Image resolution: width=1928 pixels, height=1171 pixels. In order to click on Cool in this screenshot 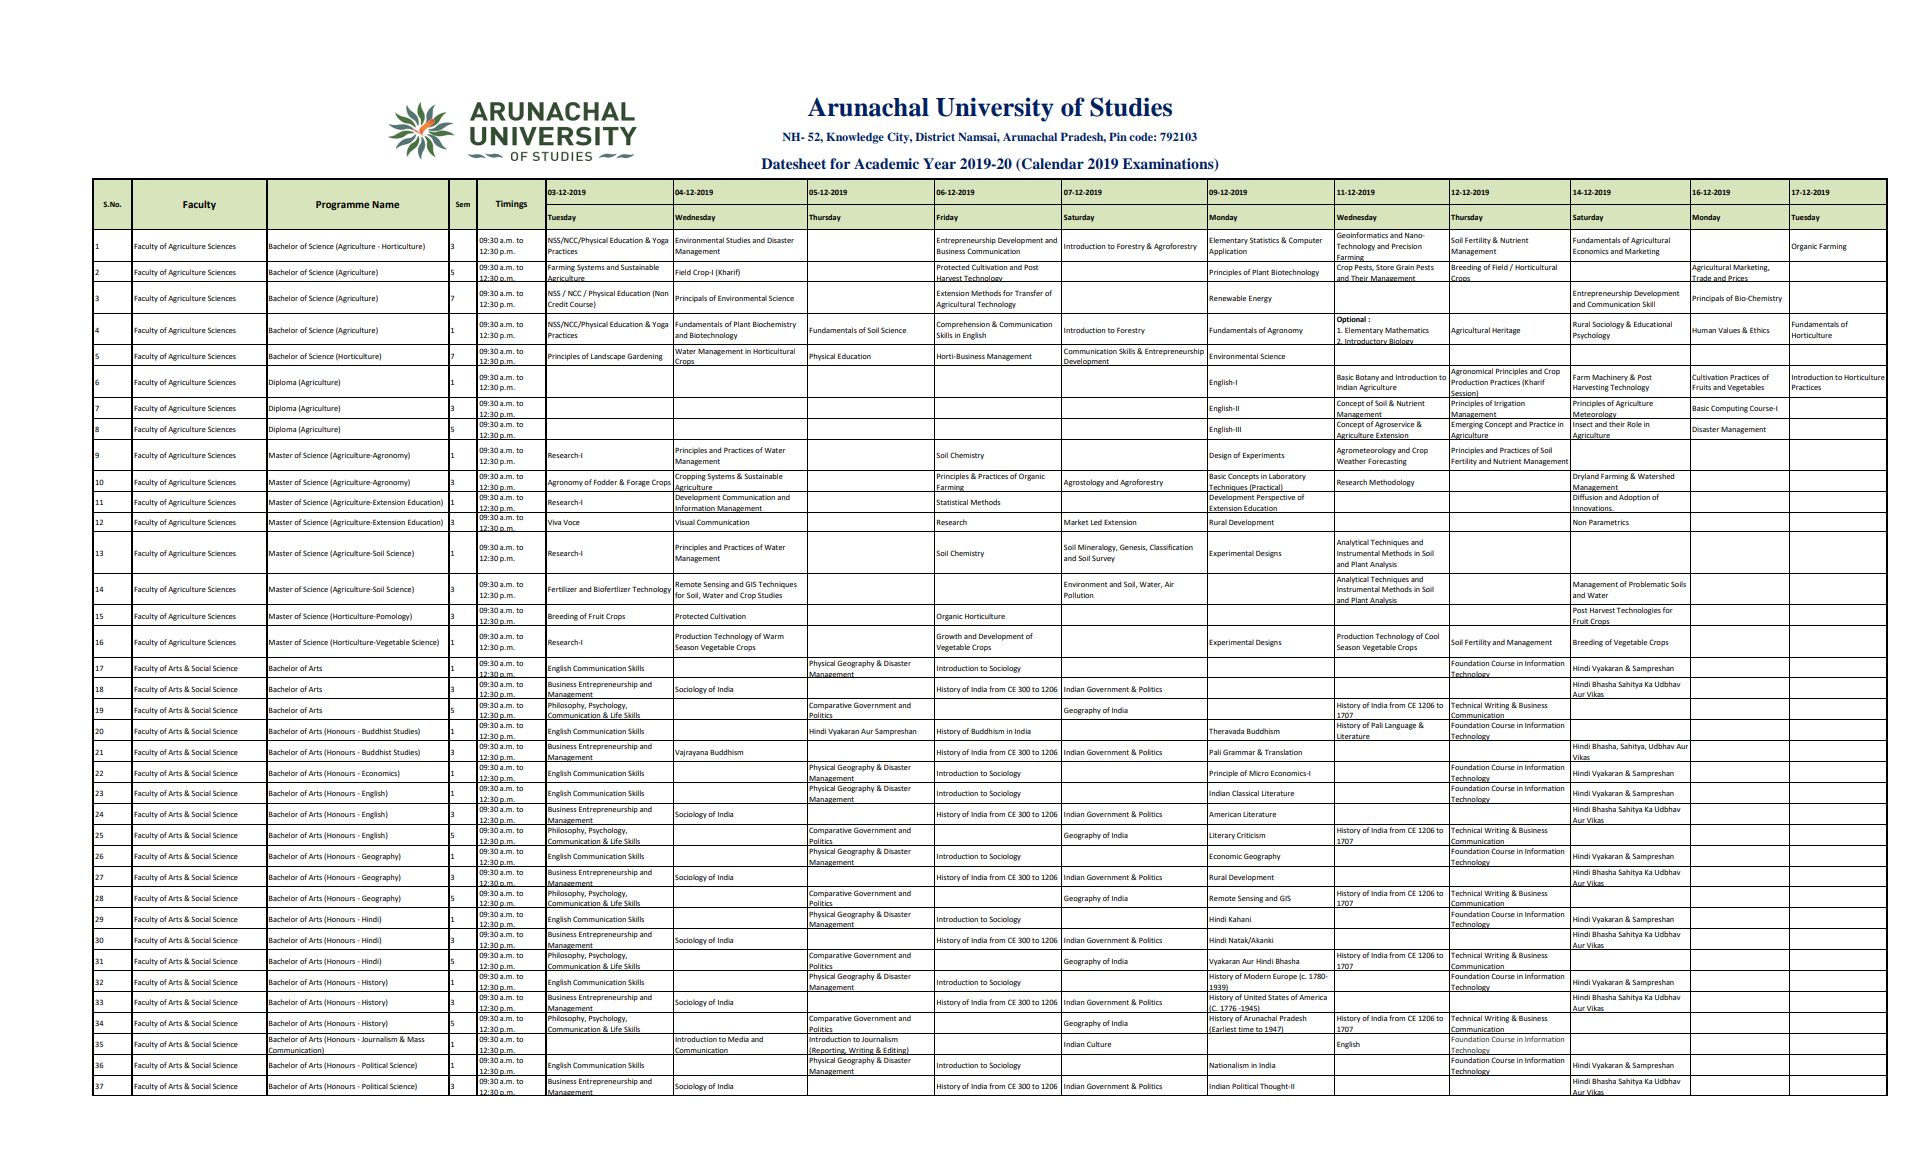, I will do `click(1432, 636)`.
